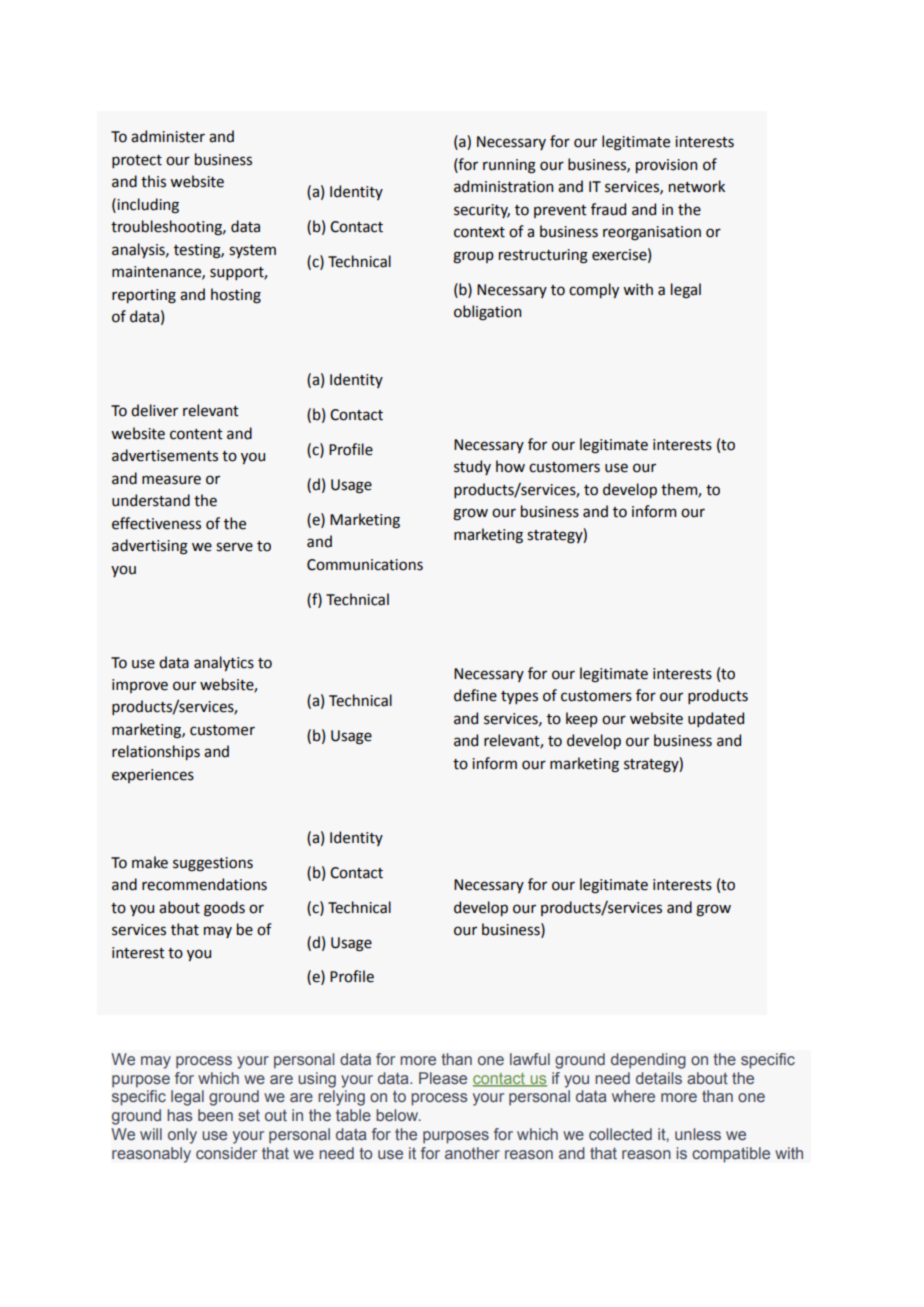 The height and width of the screenshot is (1307, 924). What do you see at coordinates (236, 296) in the screenshot?
I see `hosting` at bounding box center [236, 296].
